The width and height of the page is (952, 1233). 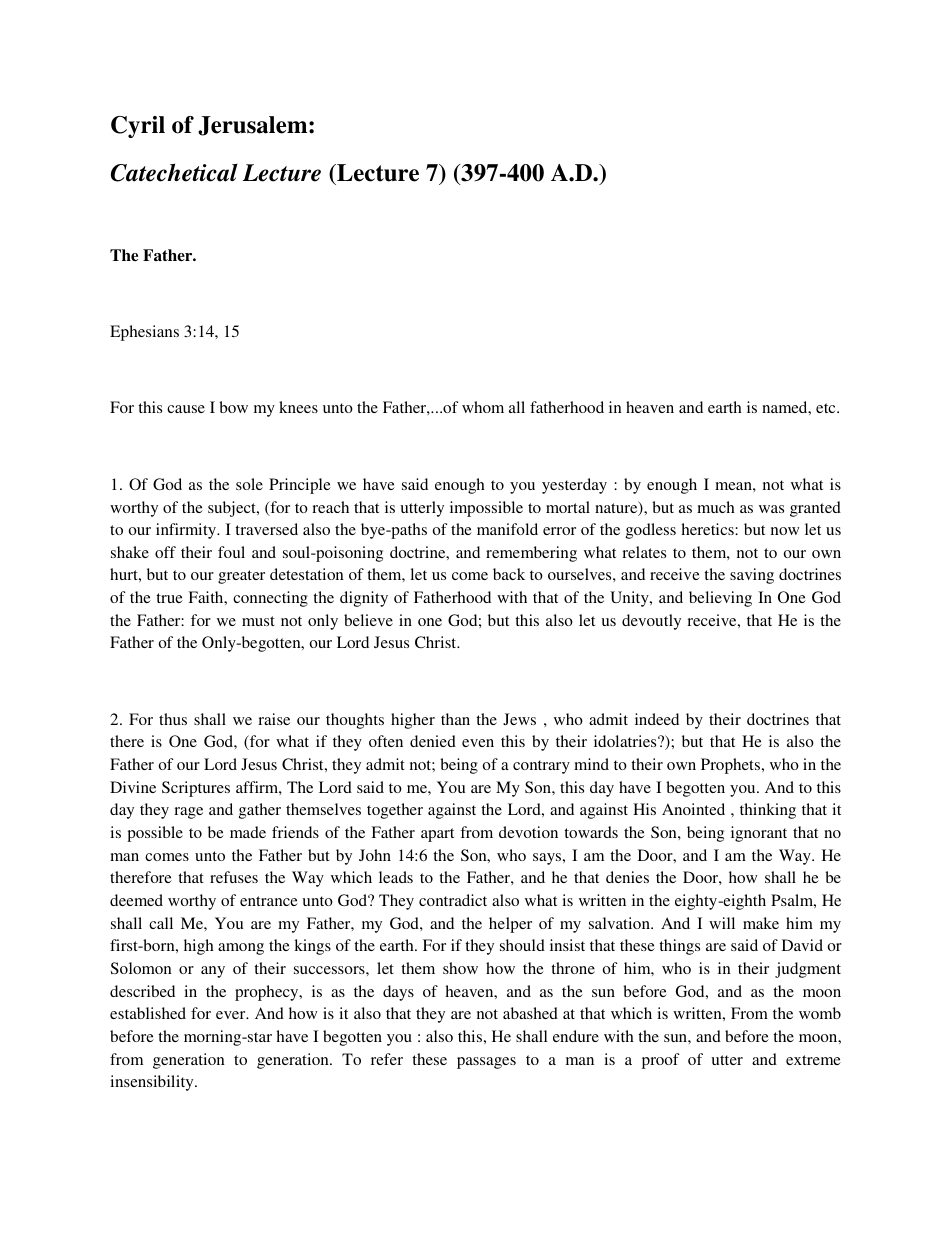 I want to click on Cyril, so click(x=138, y=127).
